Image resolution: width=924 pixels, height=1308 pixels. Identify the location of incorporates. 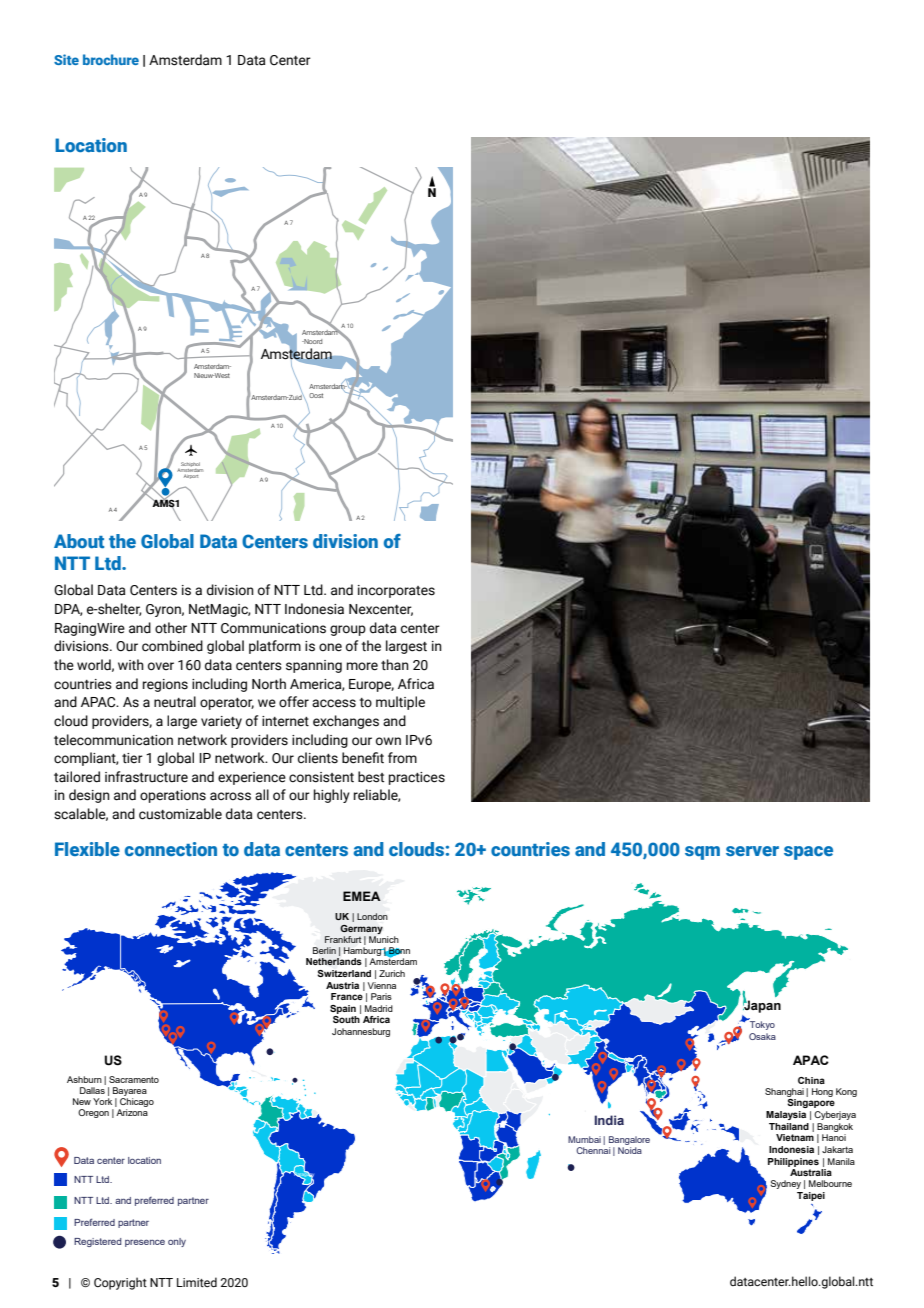
(396, 591).
